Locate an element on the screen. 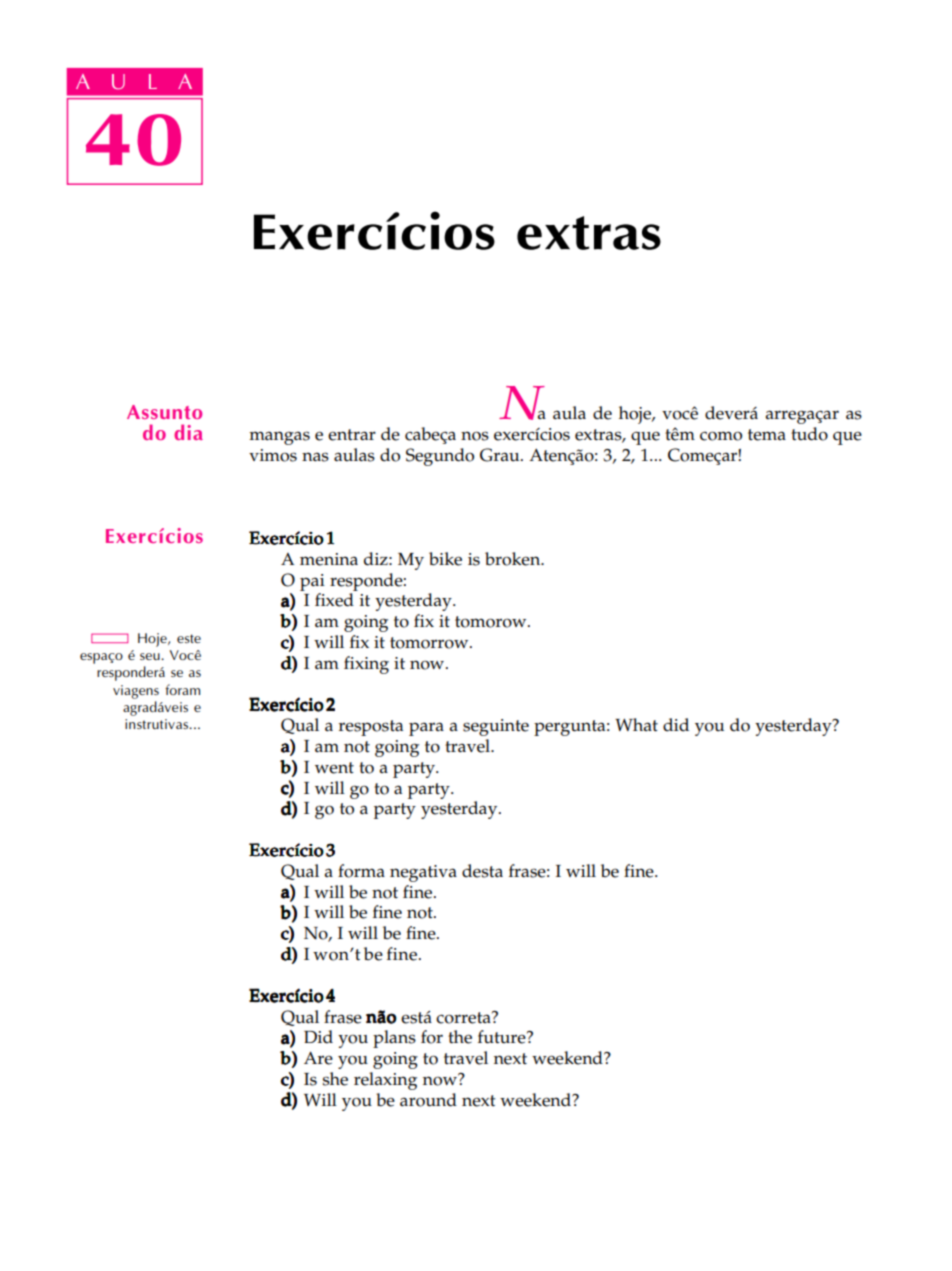 This screenshot has height=1271, width=952. tomorrow is located at coordinates (430, 643).
